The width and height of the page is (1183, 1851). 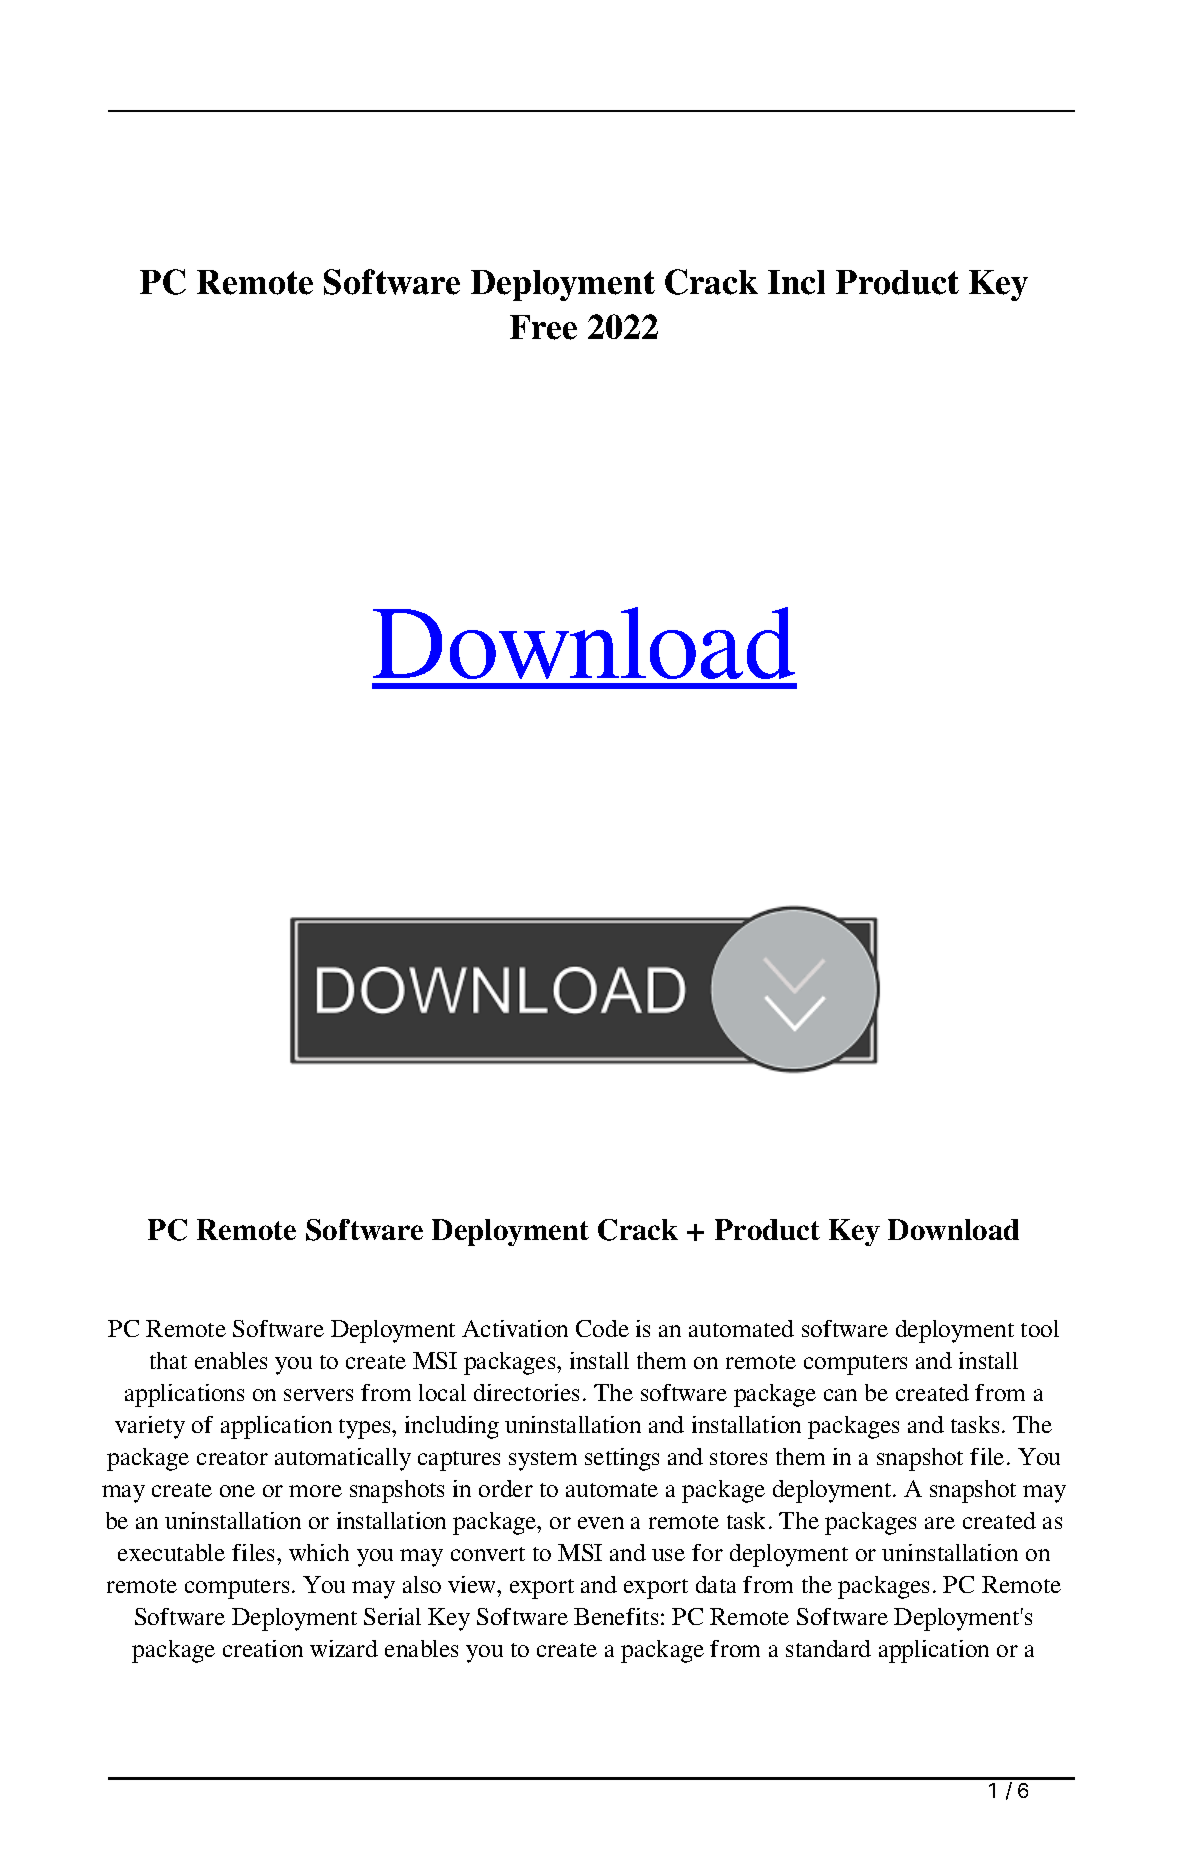 I want to click on Benefits, so click(x=616, y=1616).
